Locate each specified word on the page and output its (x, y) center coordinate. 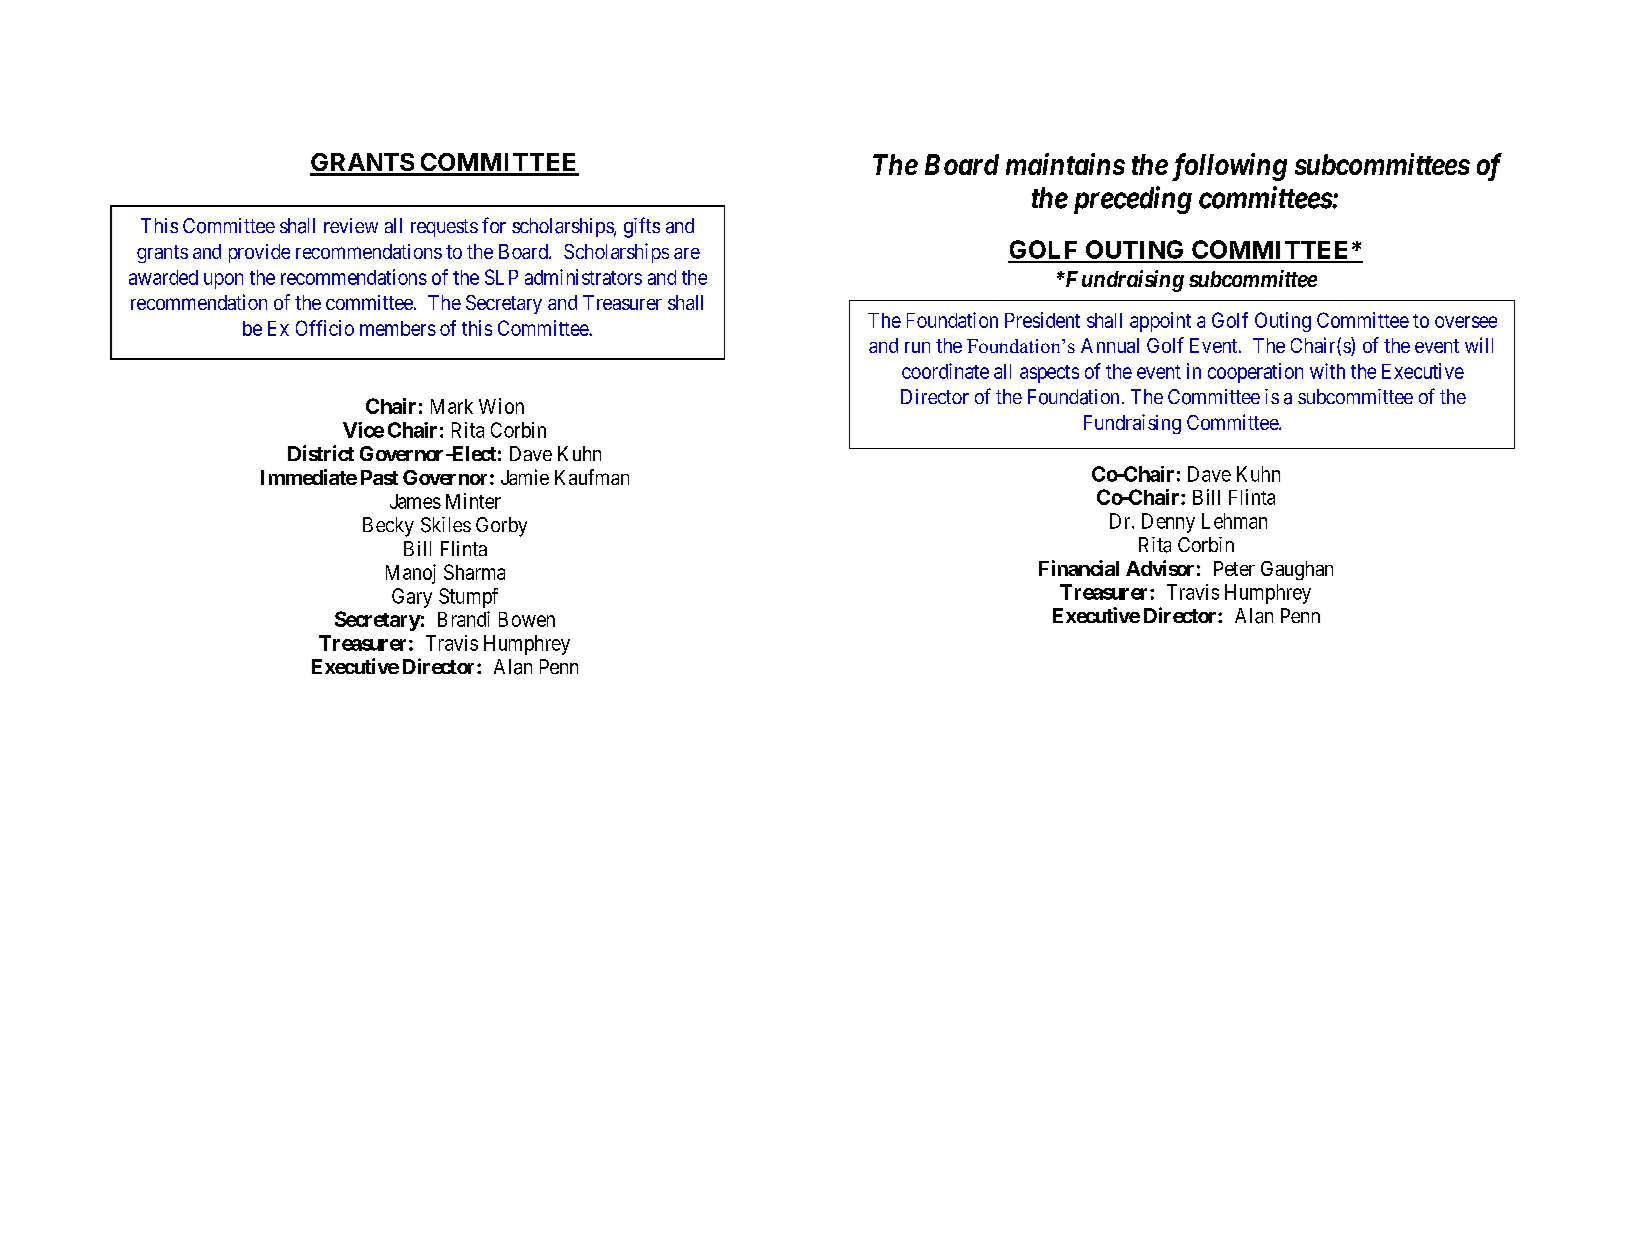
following (1227, 167)
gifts (642, 227)
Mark (452, 406)
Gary (412, 598)
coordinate (945, 371)
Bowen (527, 619)
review (351, 225)
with (1327, 371)
